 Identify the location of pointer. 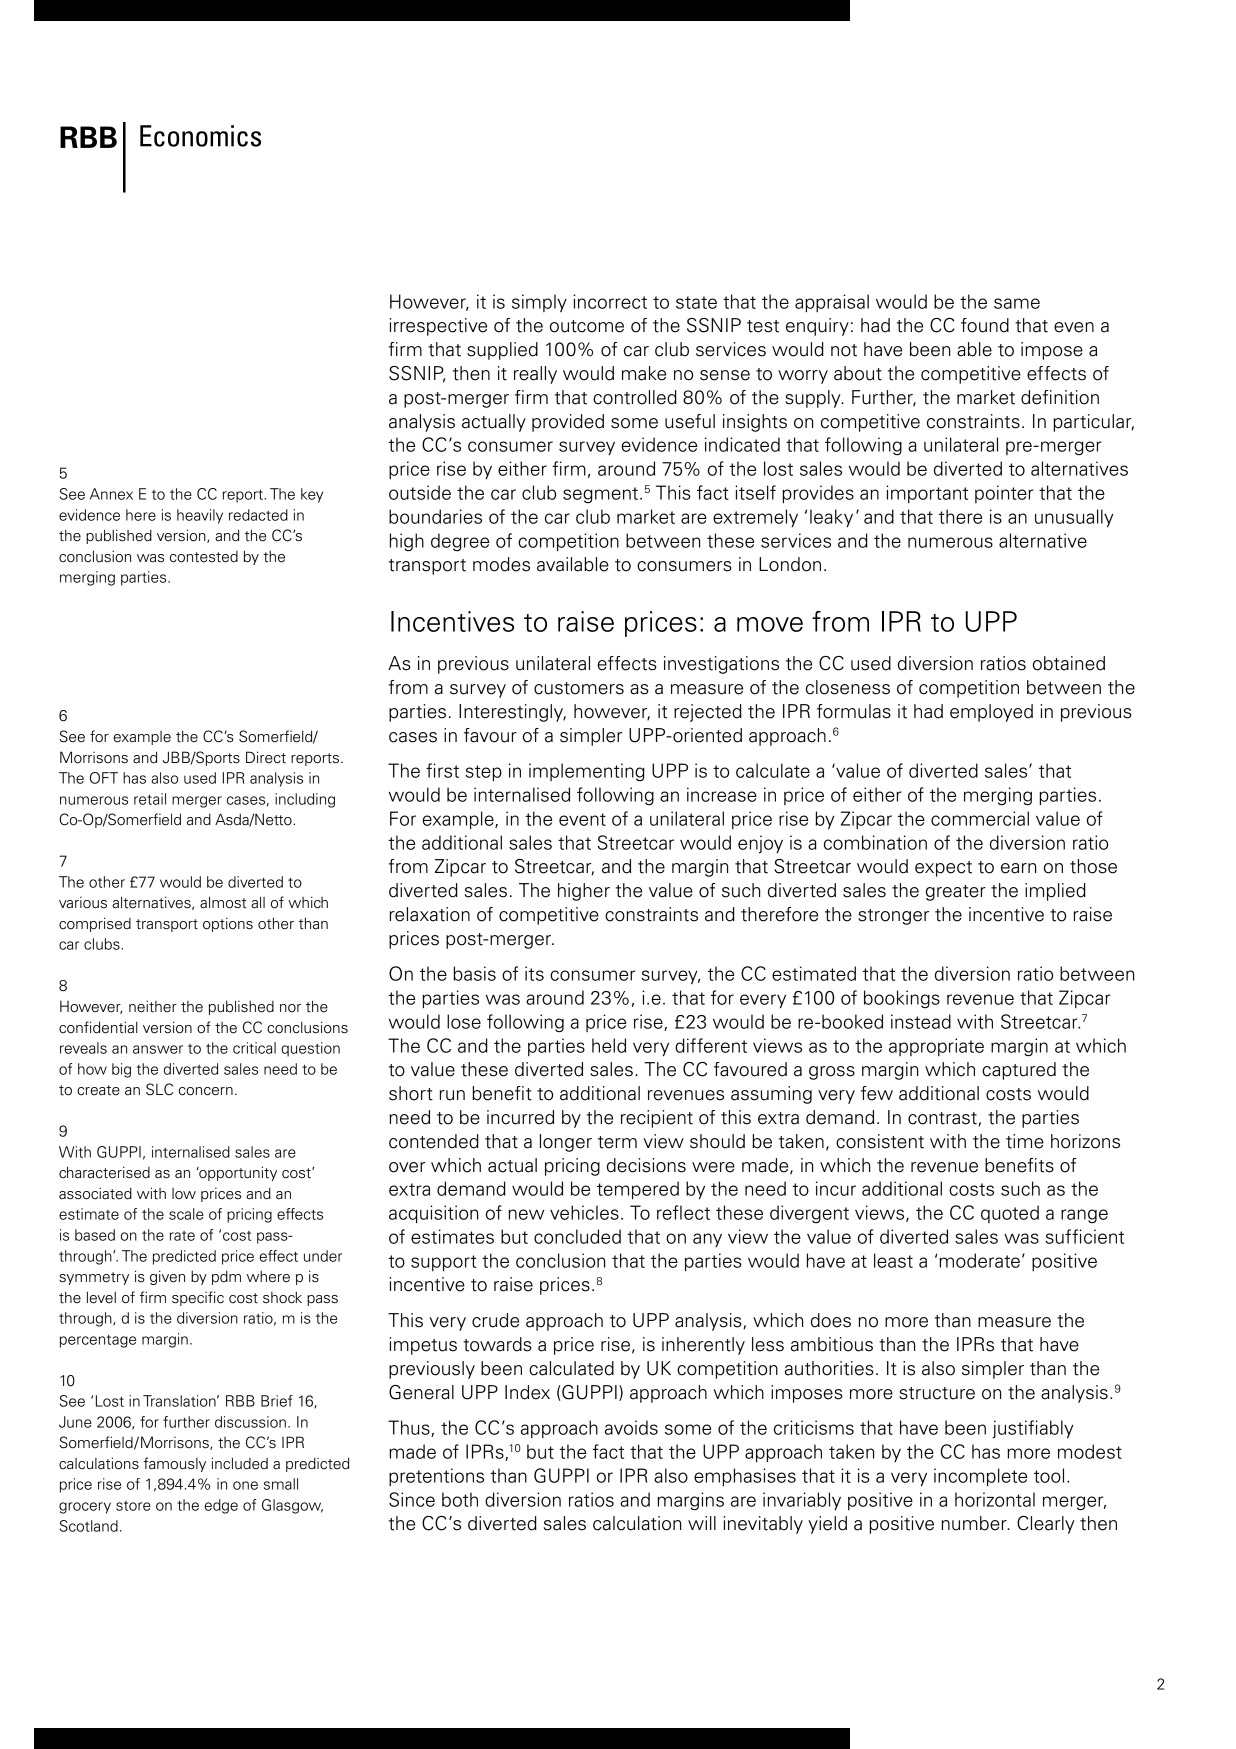
(1004, 494).
